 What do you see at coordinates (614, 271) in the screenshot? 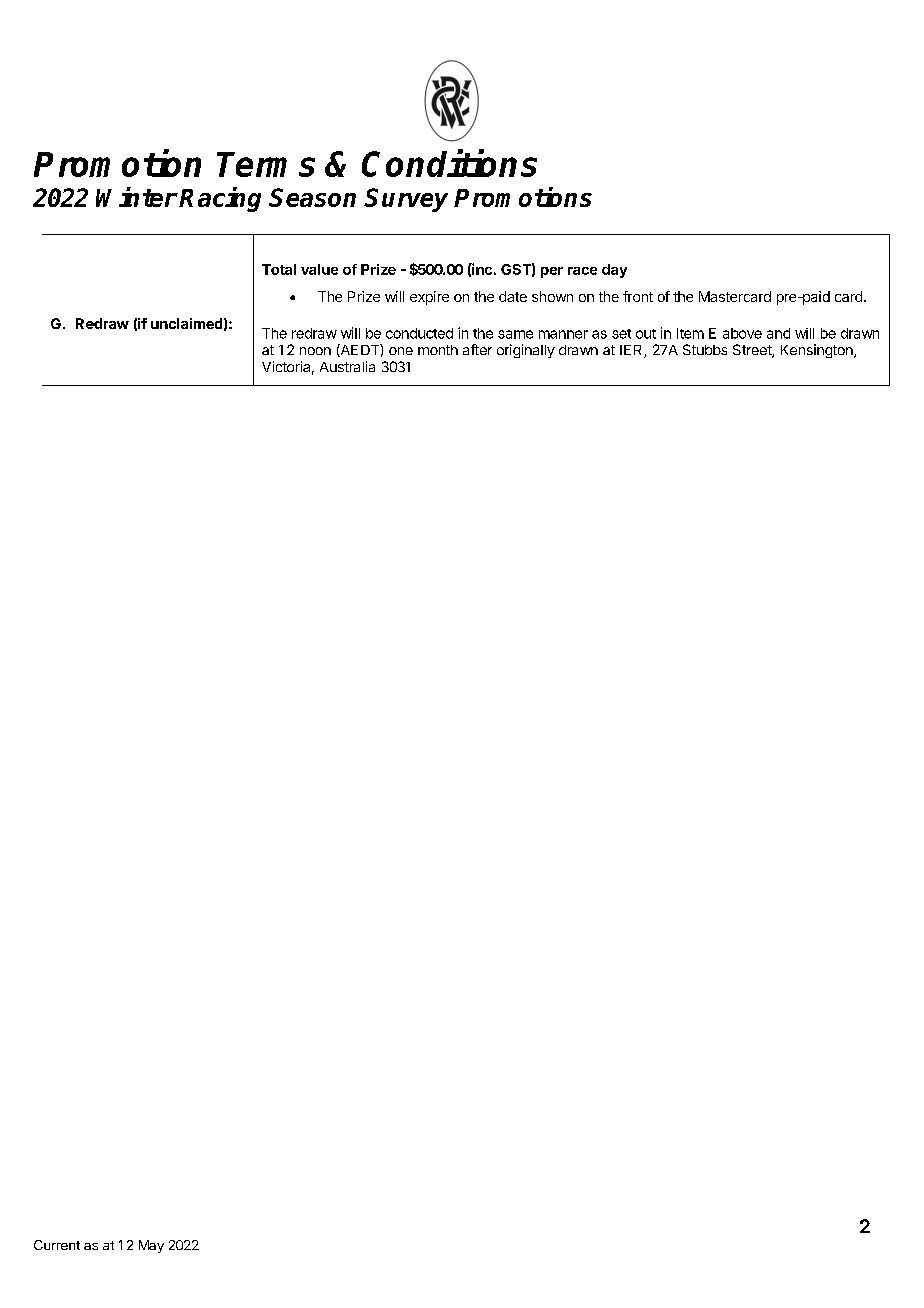
I see `day` at bounding box center [614, 271].
